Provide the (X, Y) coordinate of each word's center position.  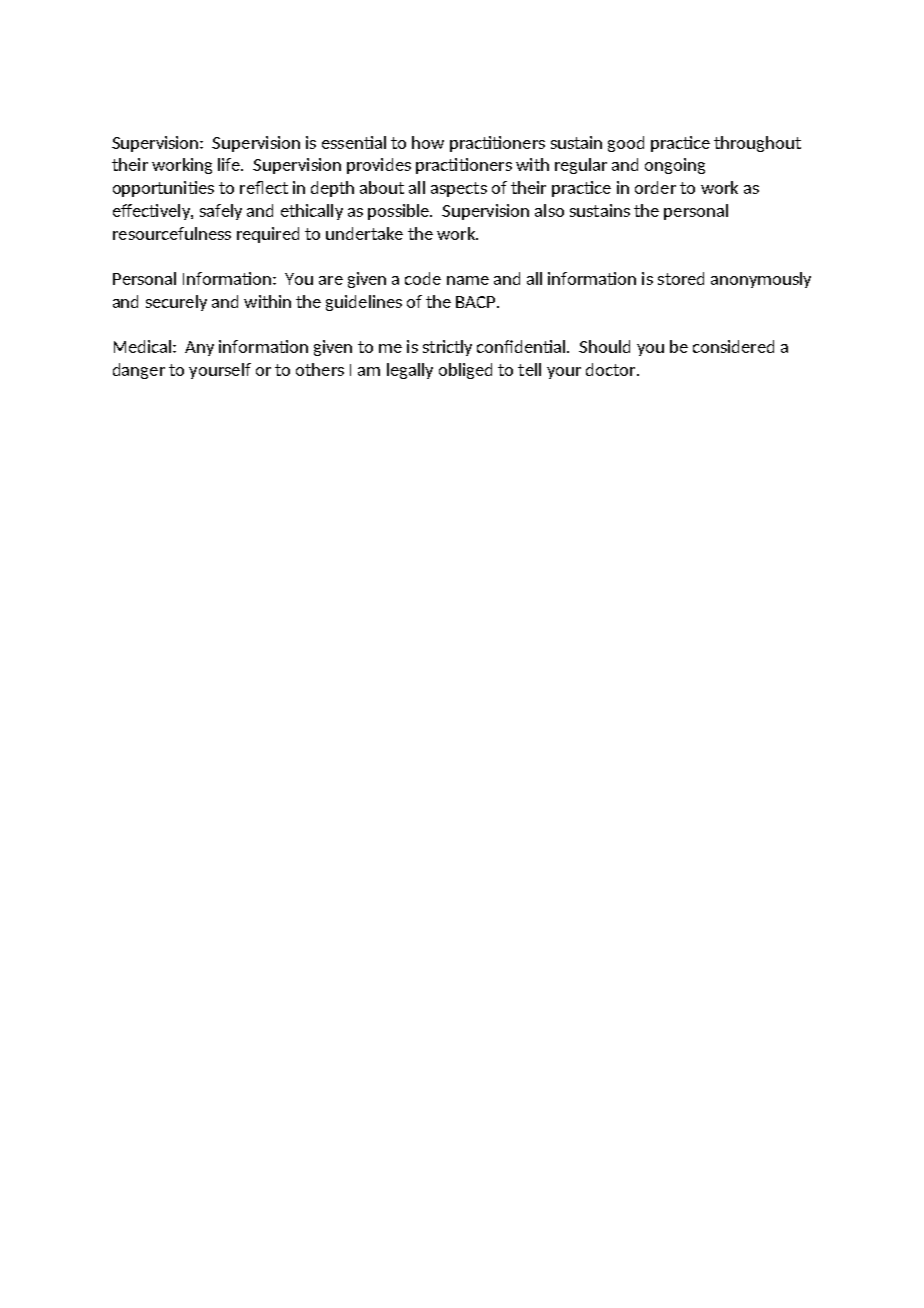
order (655, 187)
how (428, 142)
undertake (364, 233)
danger (139, 371)
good (626, 144)
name (468, 280)
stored (681, 278)
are (331, 280)
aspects (459, 189)
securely (176, 303)
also (549, 210)
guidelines (364, 303)
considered (733, 346)
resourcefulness (172, 233)
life (230, 164)
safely (221, 212)
